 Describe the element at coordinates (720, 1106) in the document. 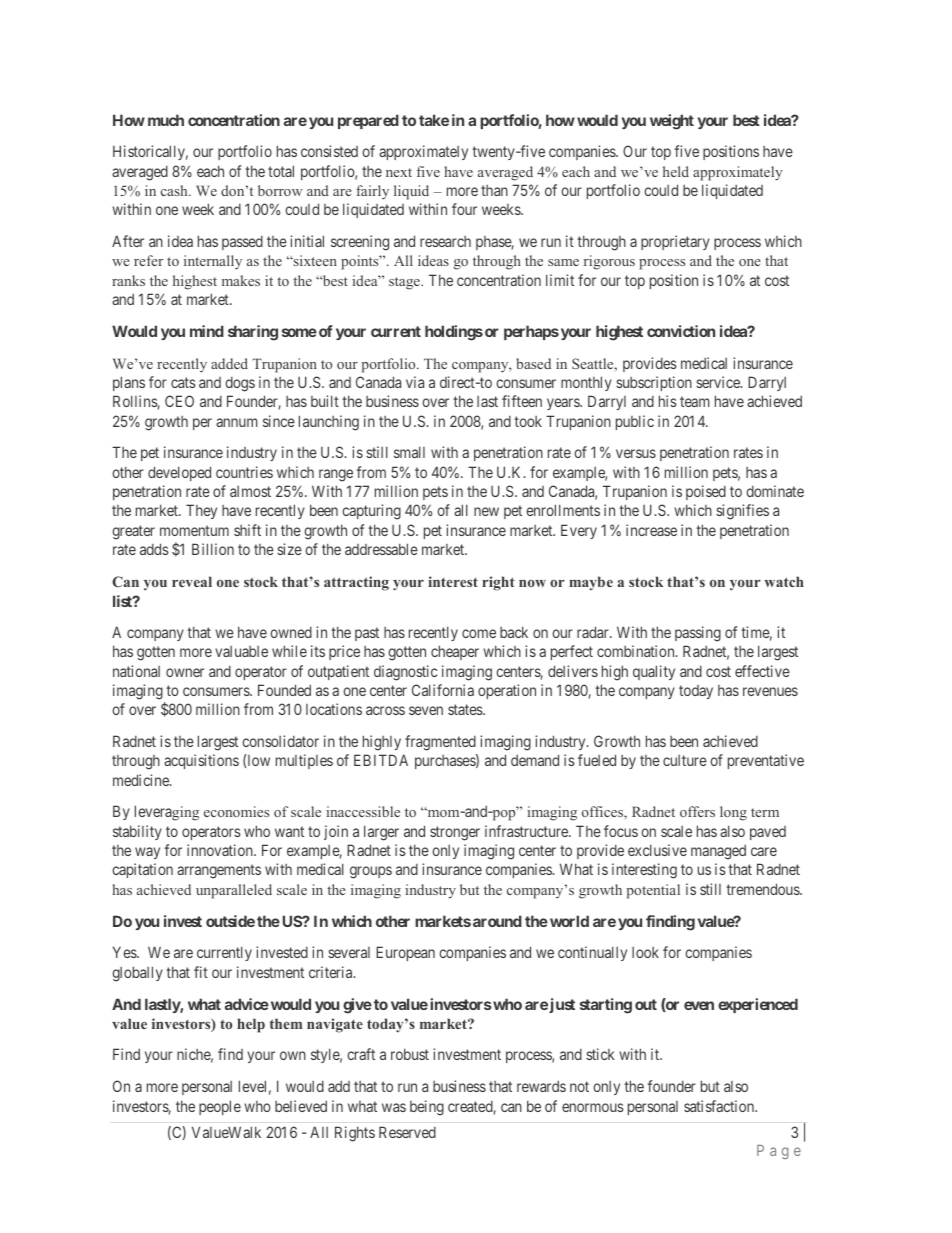

I see `satisfaction` at that location.
